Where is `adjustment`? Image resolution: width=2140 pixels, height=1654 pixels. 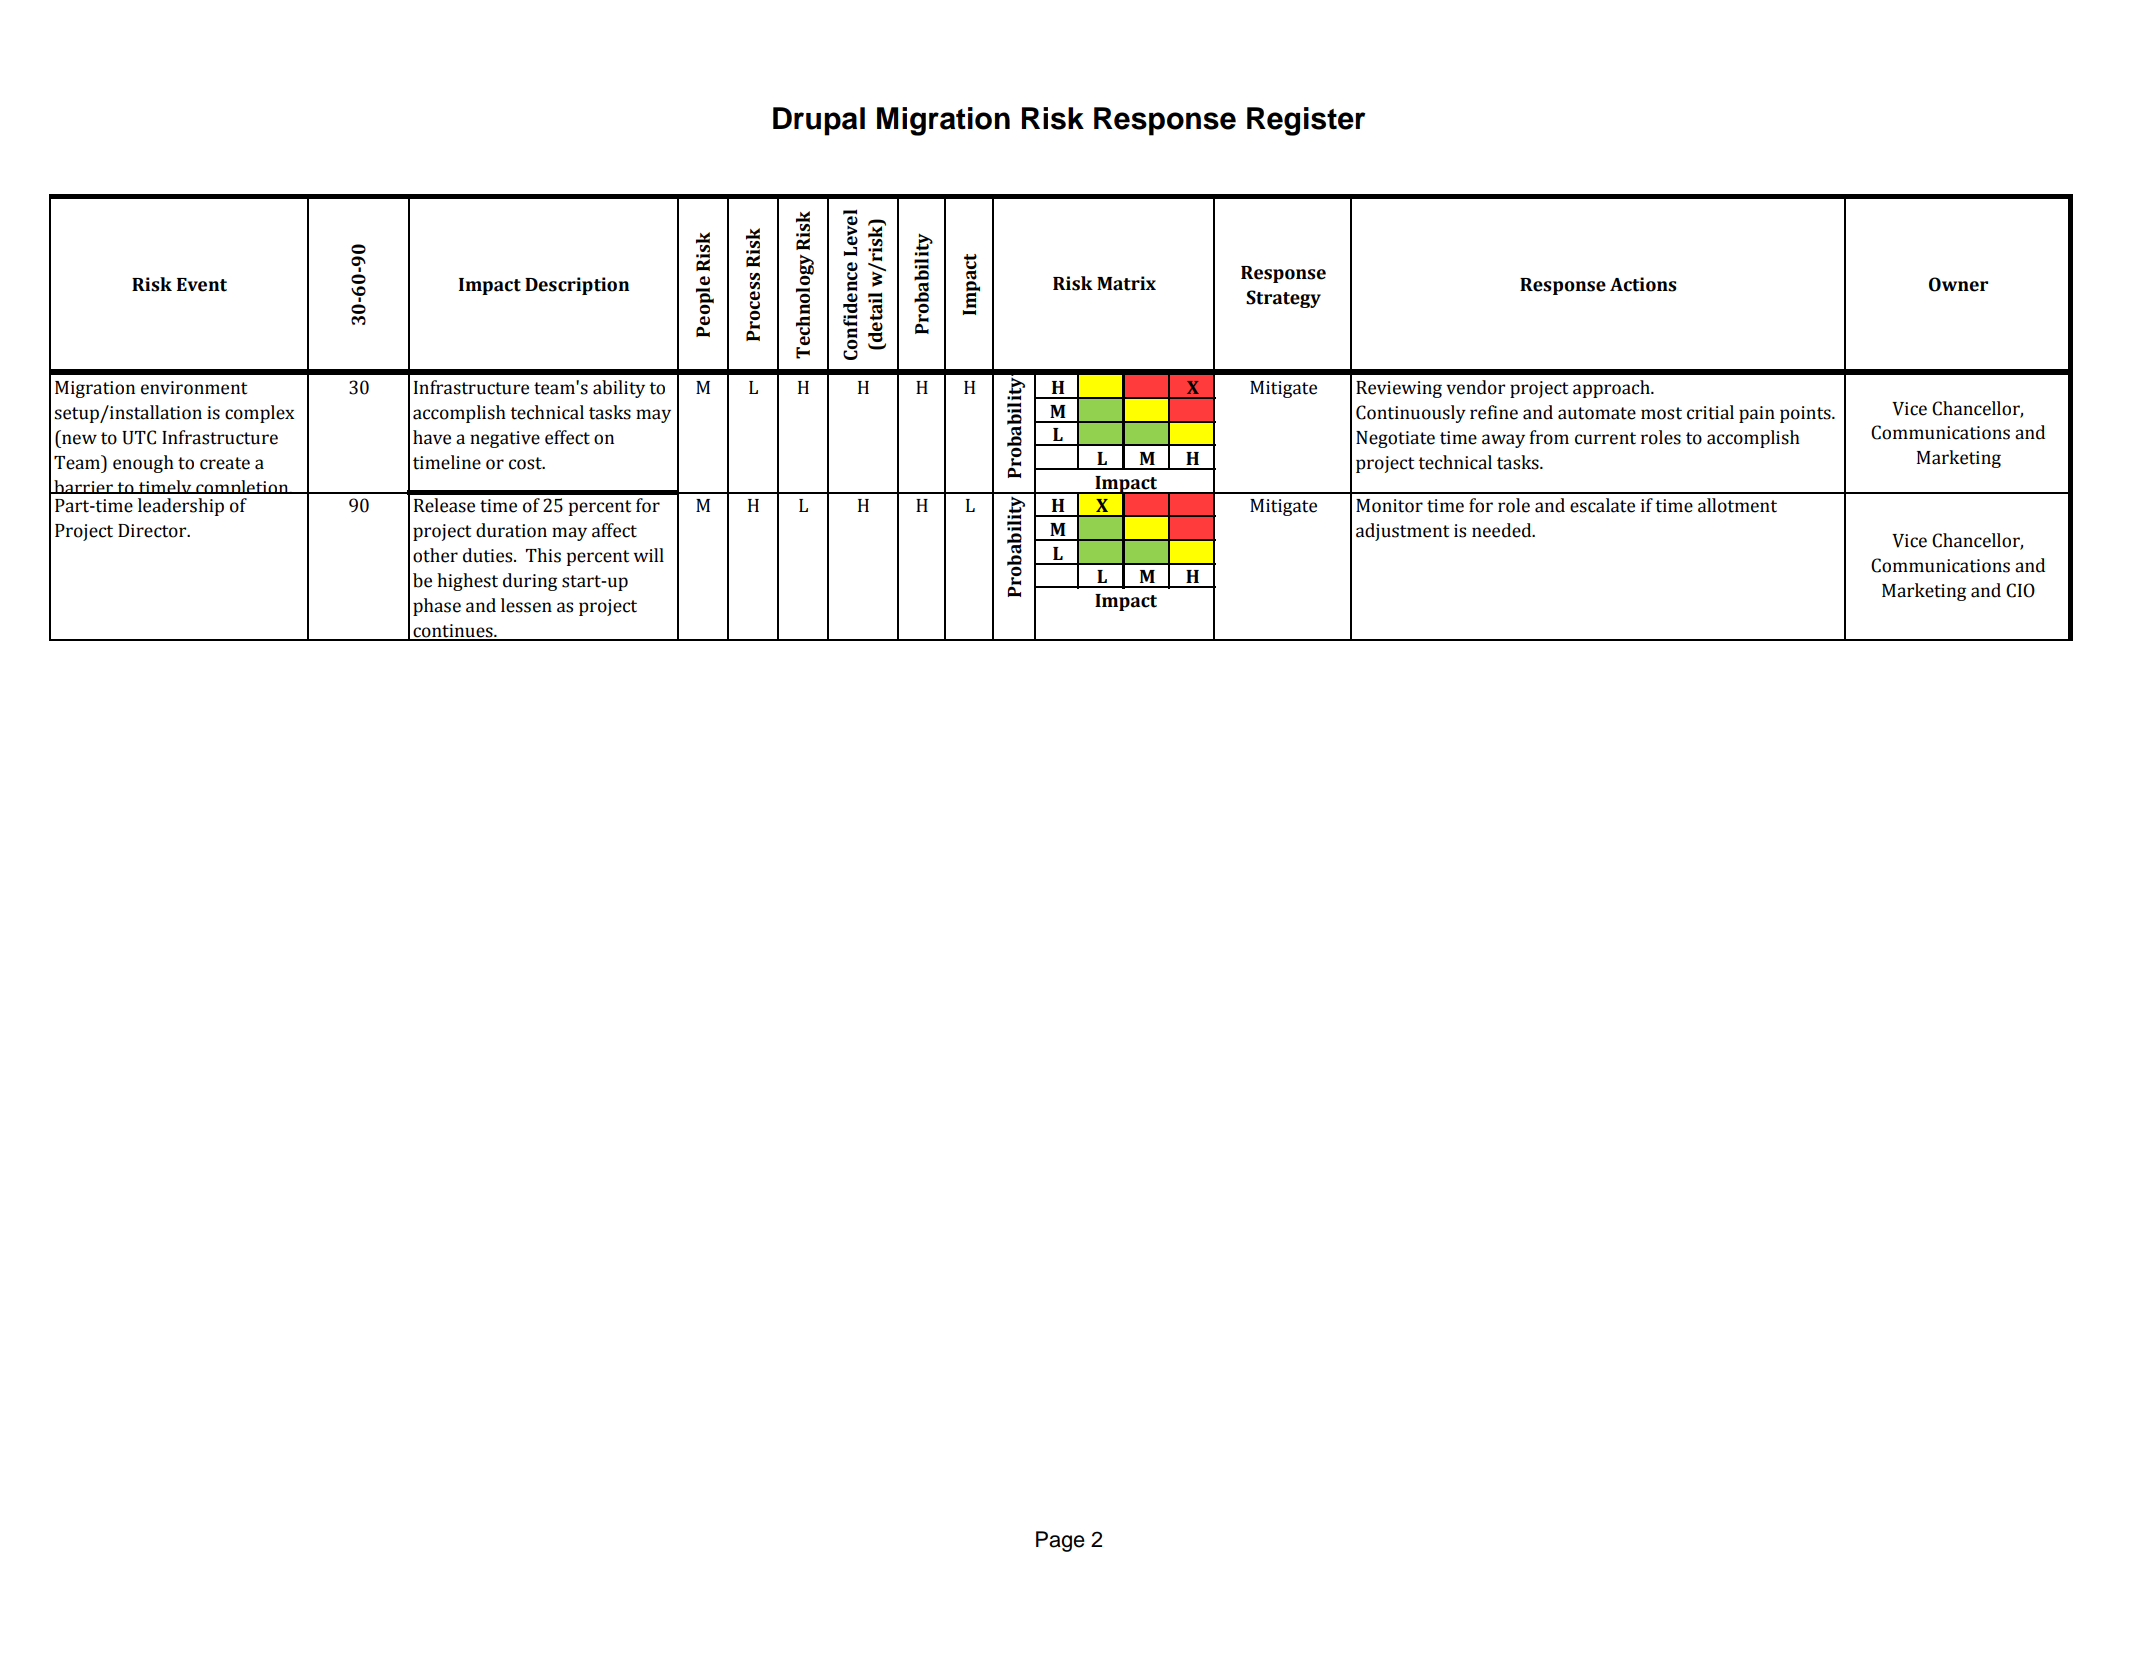
adjustment is located at coordinates (1402, 532).
